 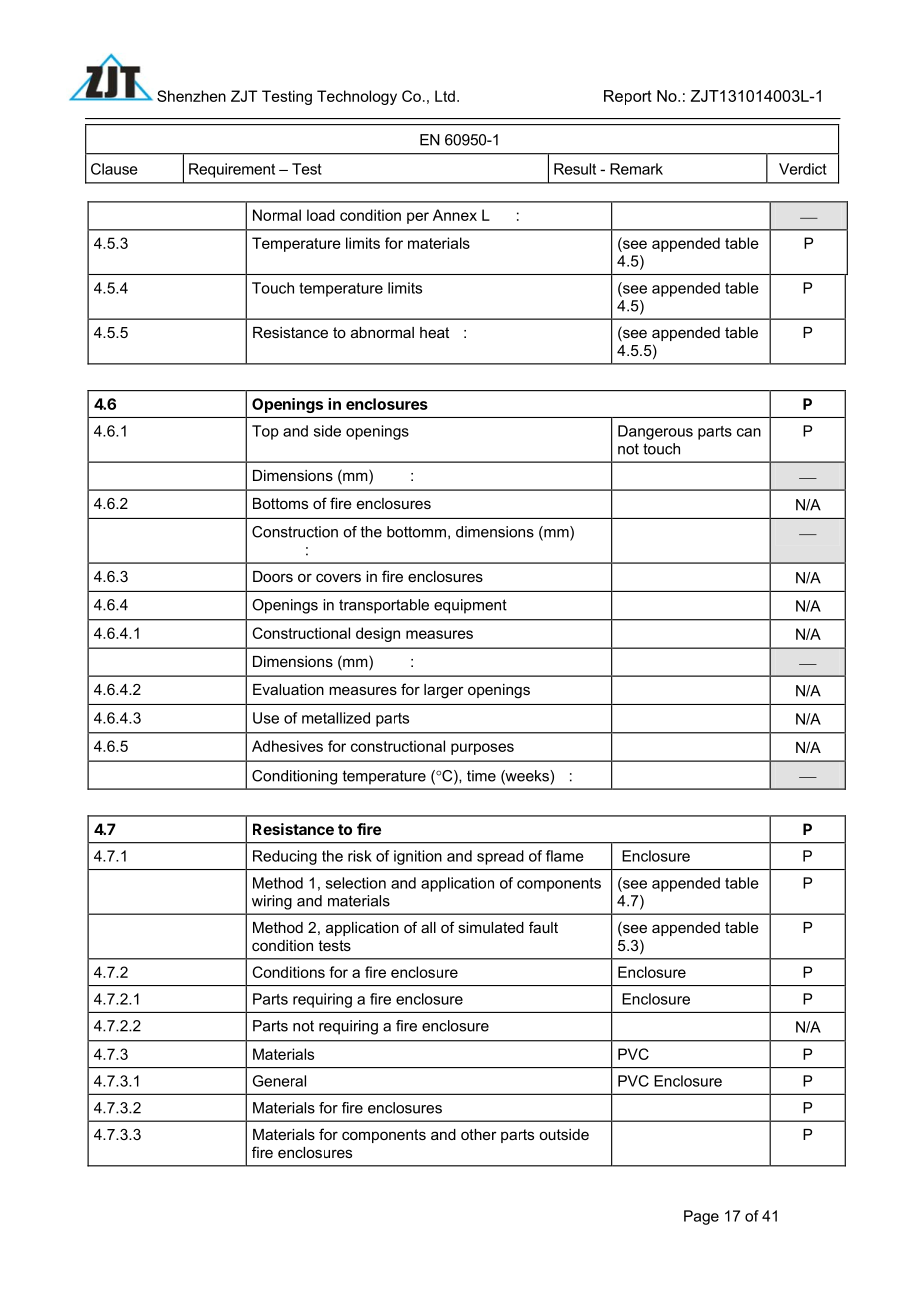 I want to click on flame, so click(x=565, y=856).
